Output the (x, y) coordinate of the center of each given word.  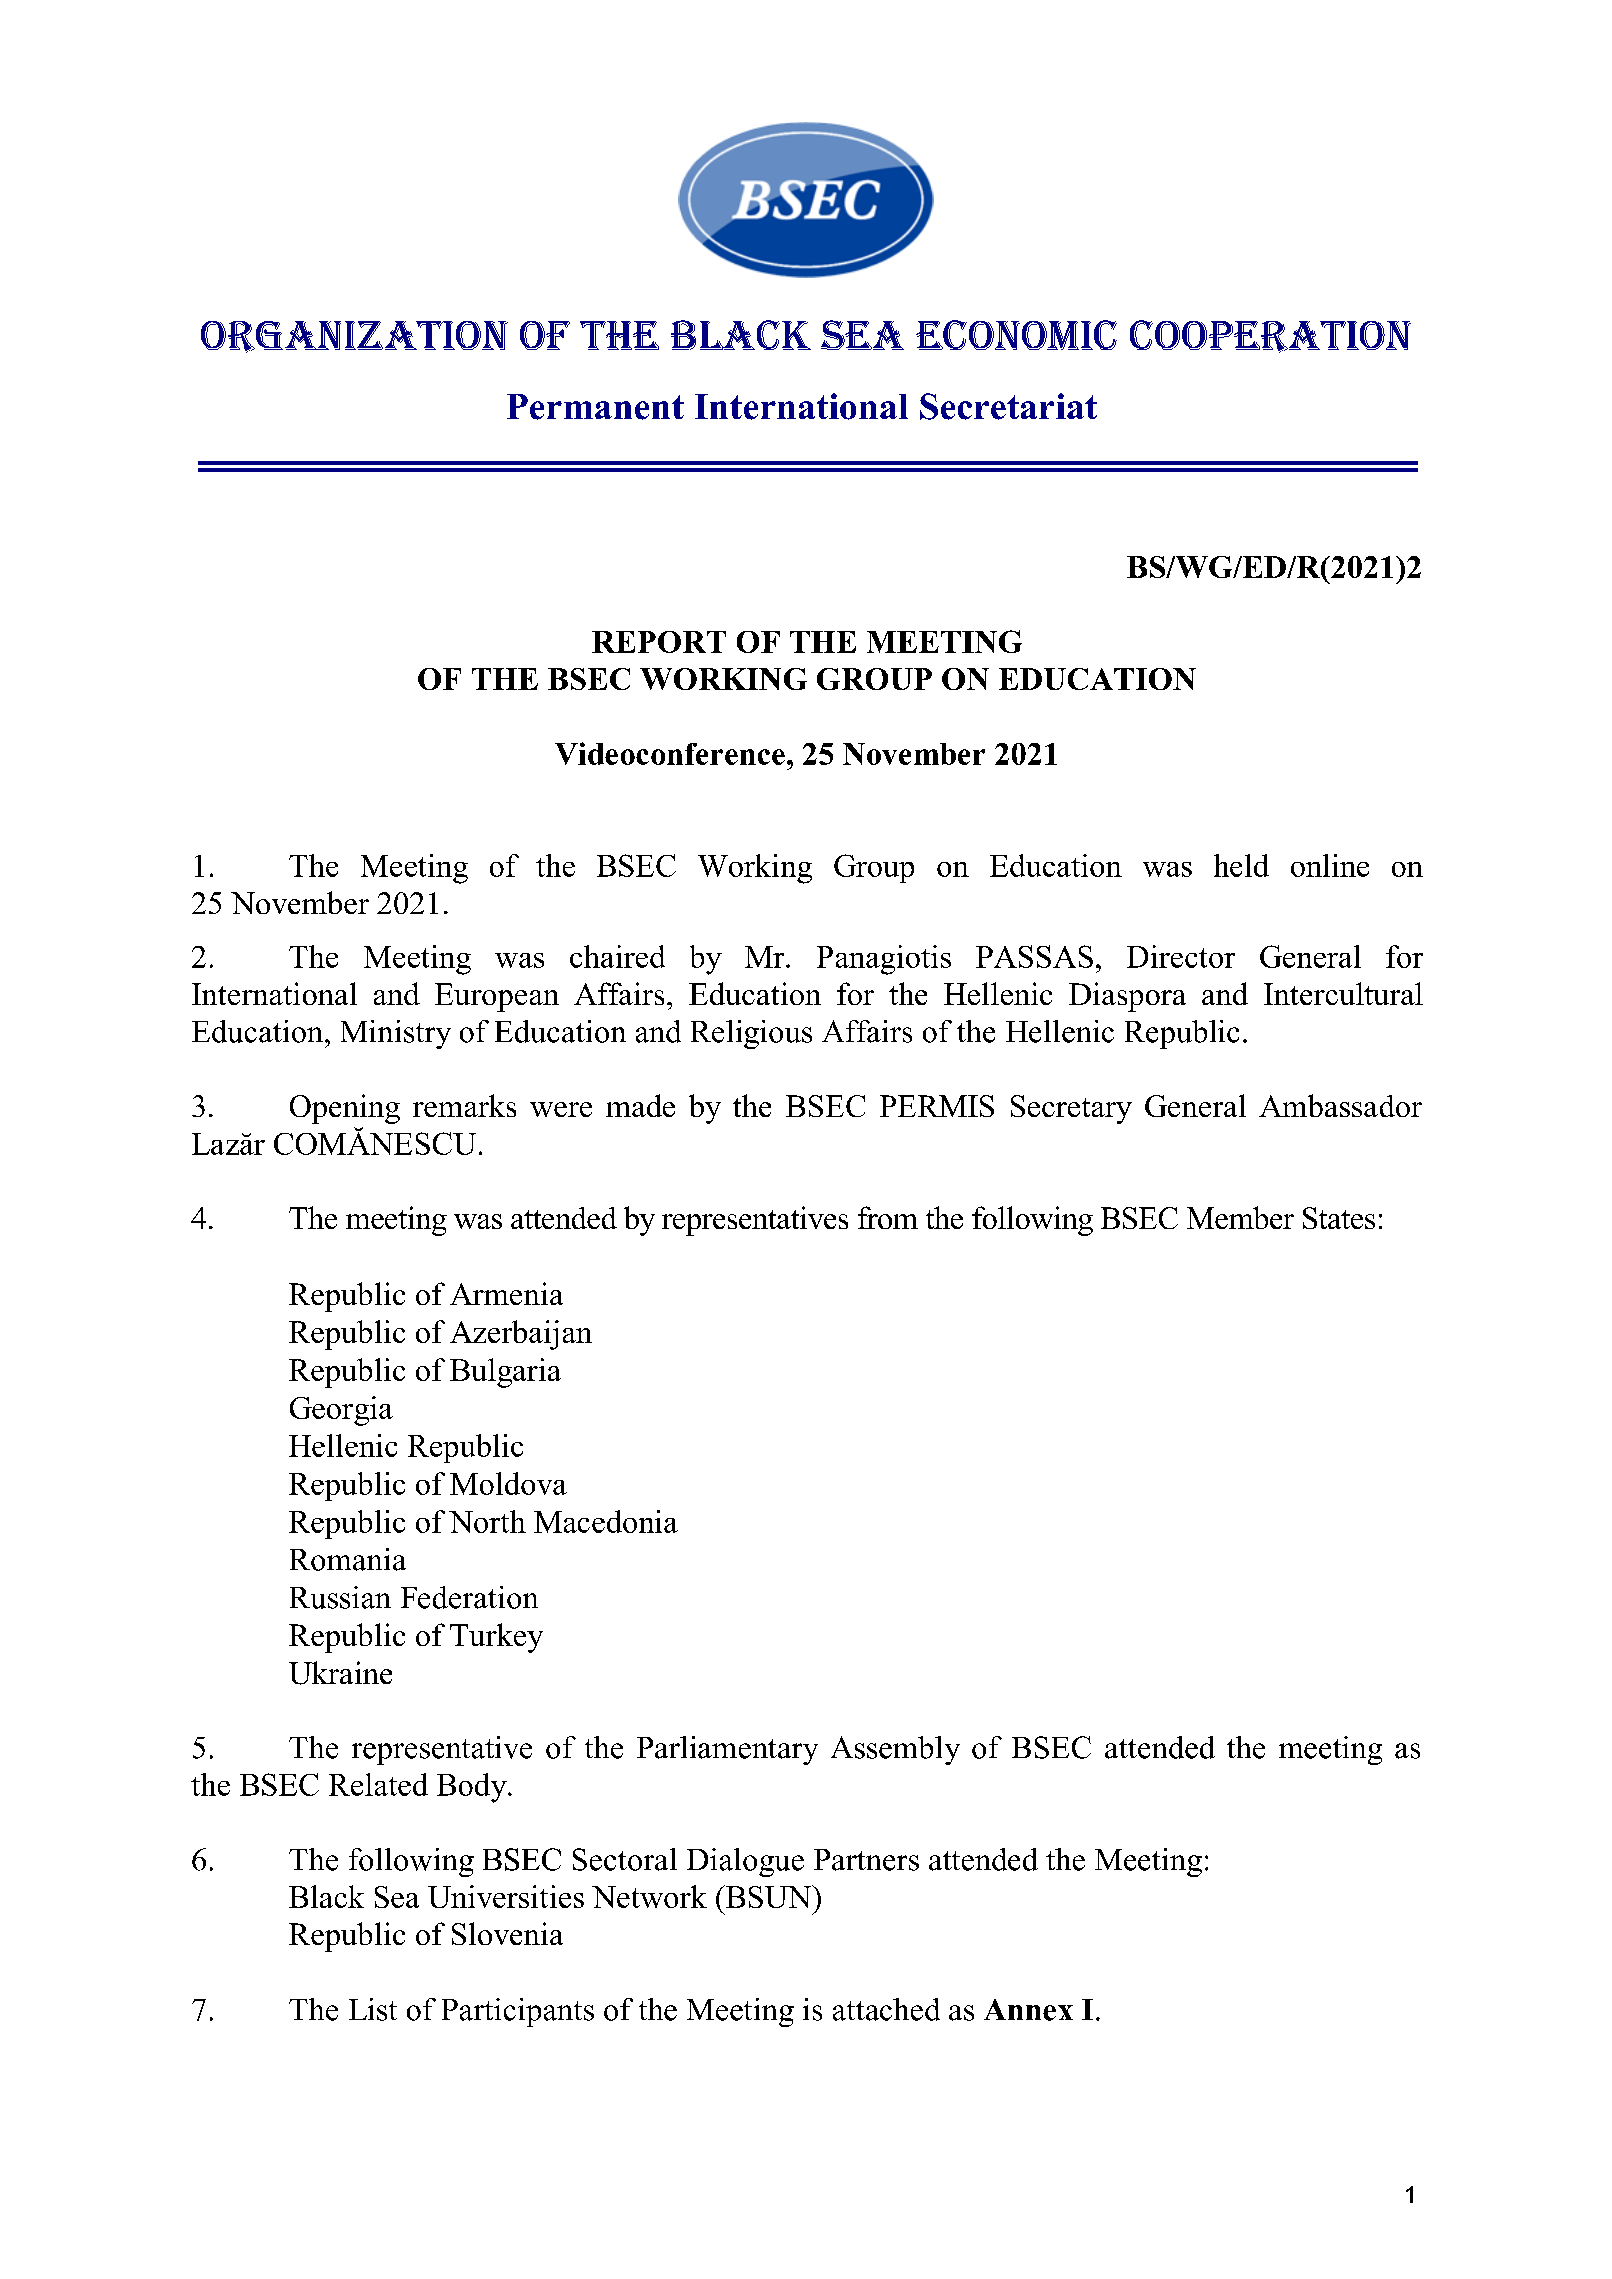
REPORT (659, 642)
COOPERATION (1270, 336)
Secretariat (1008, 406)
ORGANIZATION (354, 337)
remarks (464, 1105)
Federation (469, 1597)
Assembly (895, 1750)
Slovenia (507, 1933)
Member (1240, 1217)
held (1241, 865)
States (1339, 1218)
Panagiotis (884, 960)
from (888, 1217)
